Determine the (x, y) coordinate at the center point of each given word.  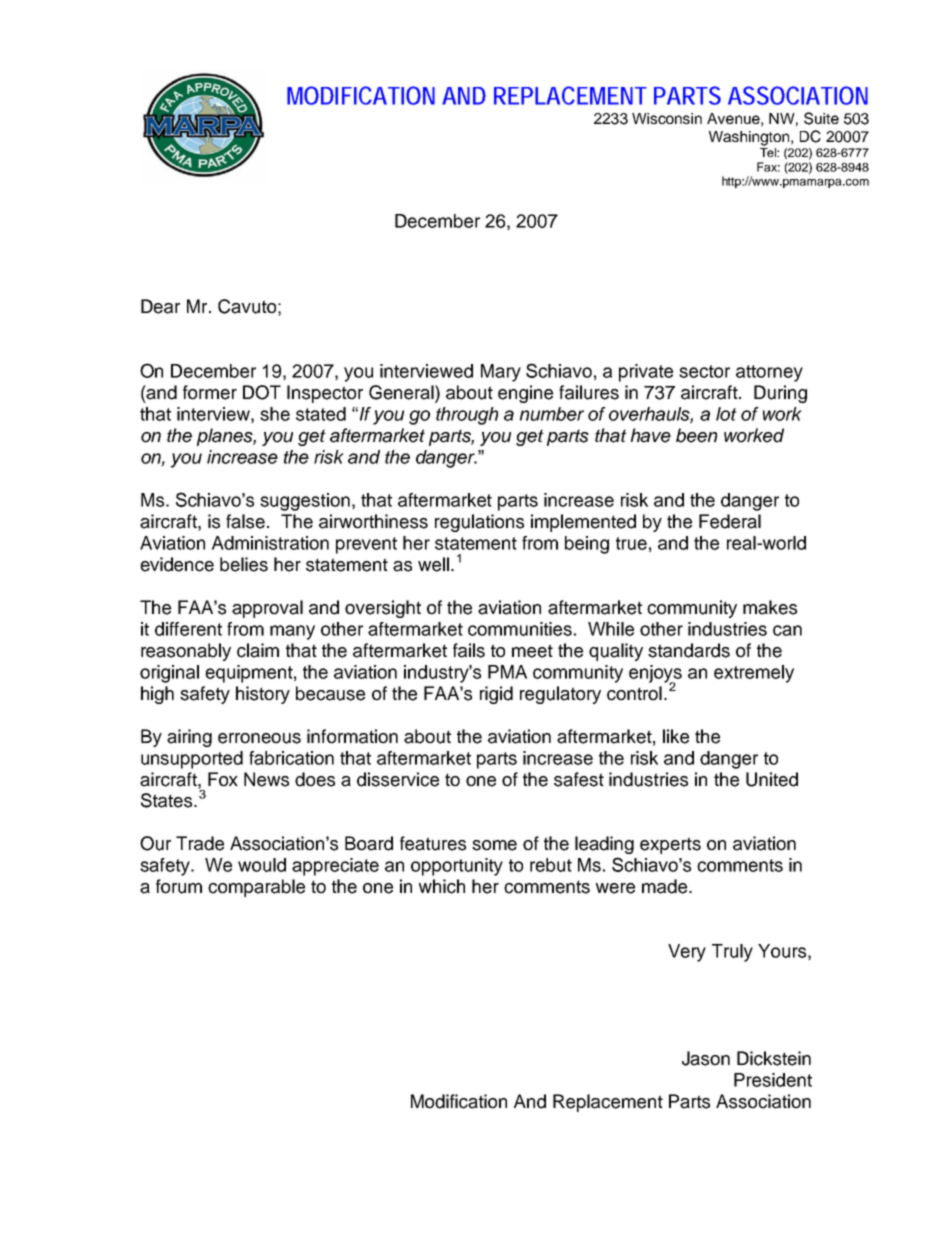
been (696, 435)
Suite (821, 118)
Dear (160, 306)
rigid (496, 695)
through (467, 416)
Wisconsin (667, 118)
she (275, 414)
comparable (256, 888)
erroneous (259, 738)
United (772, 779)
